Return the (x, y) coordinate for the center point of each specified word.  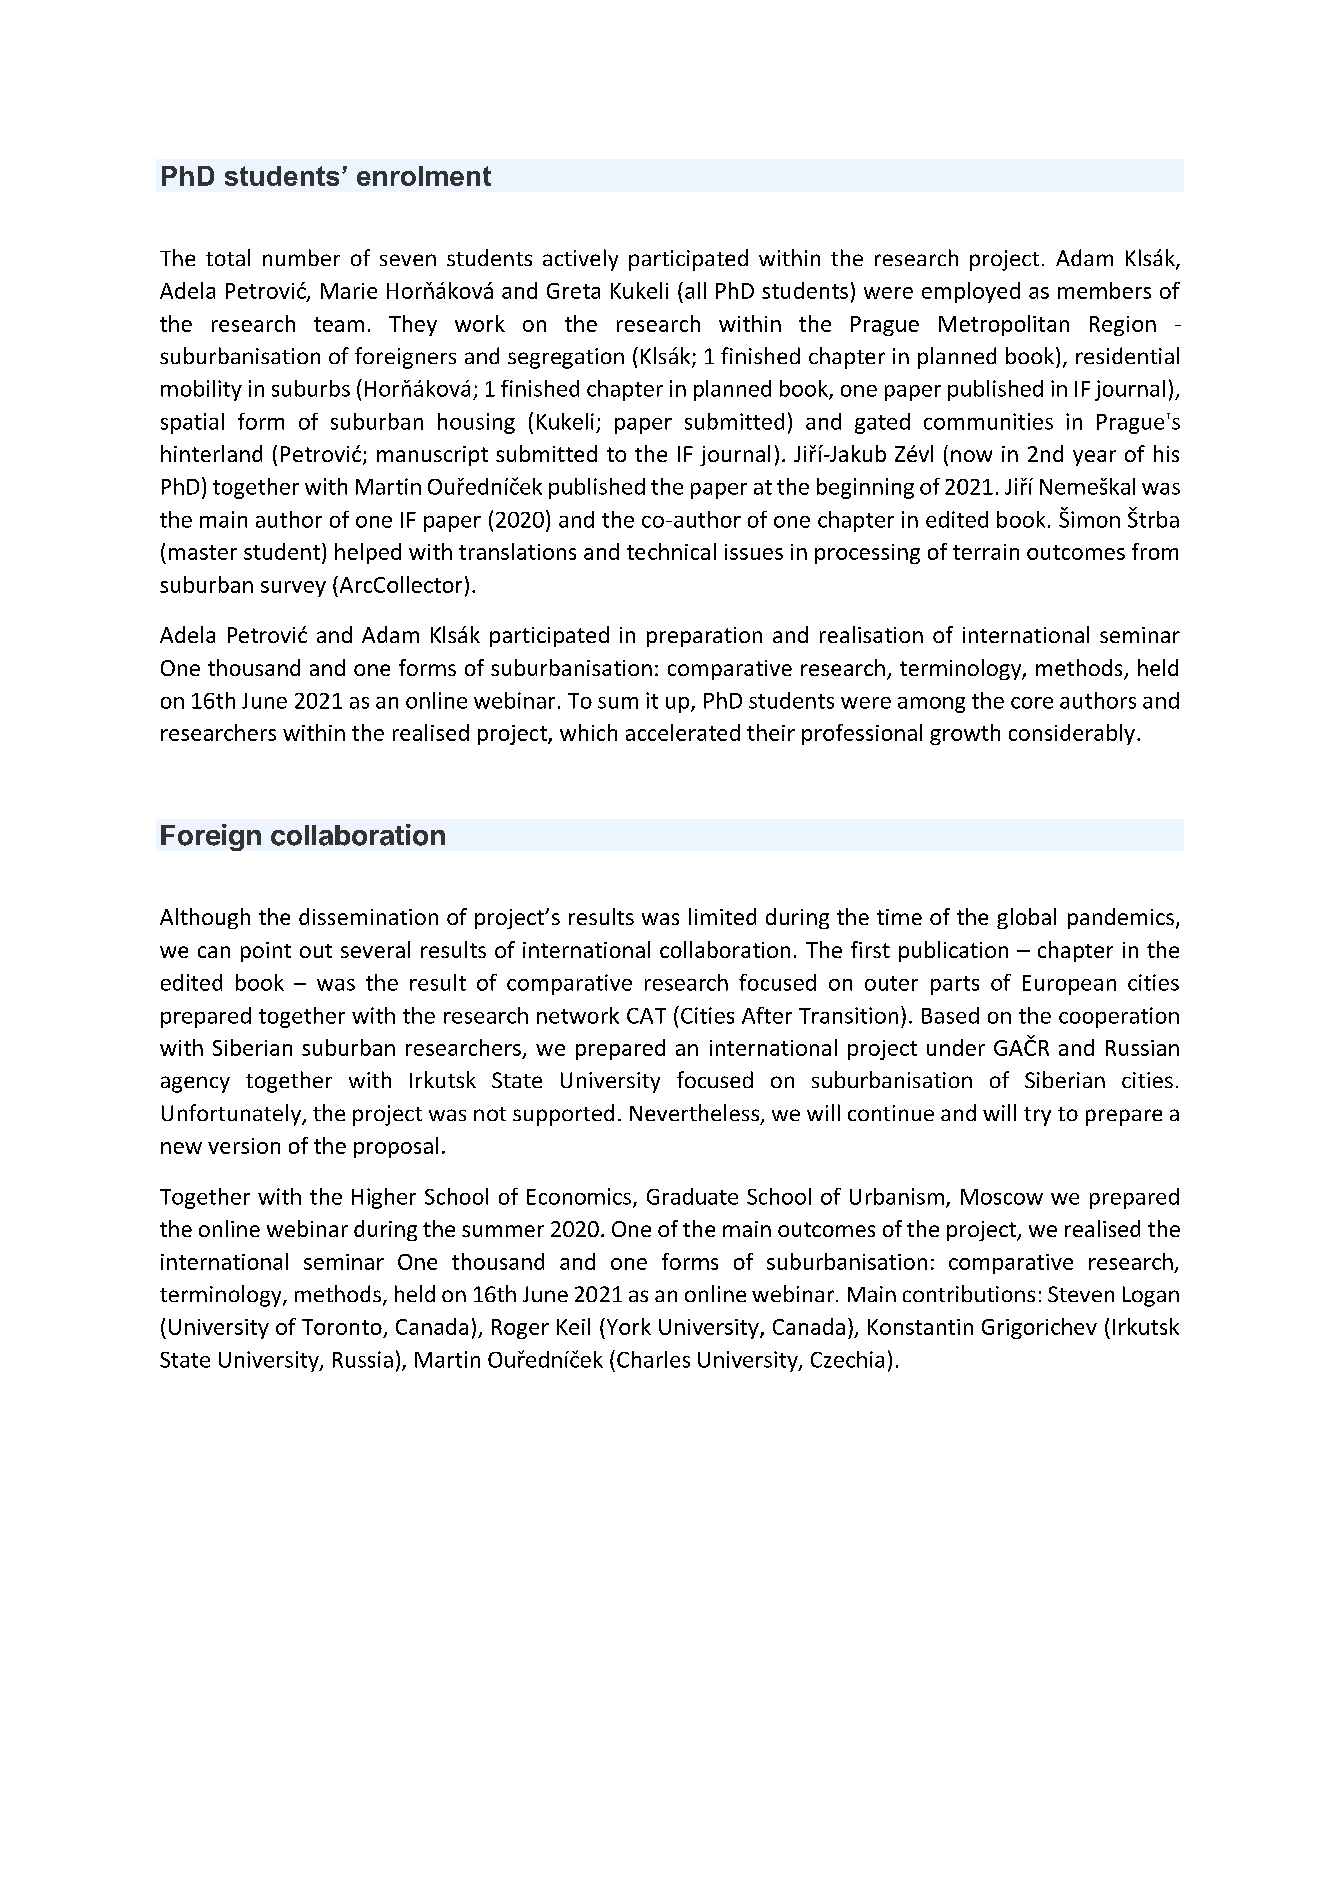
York (627, 1326)
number (301, 257)
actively (580, 260)
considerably (1072, 734)
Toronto (342, 1327)
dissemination (368, 916)
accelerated (683, 732)
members (1104, 290)
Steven (1081, 1294)
